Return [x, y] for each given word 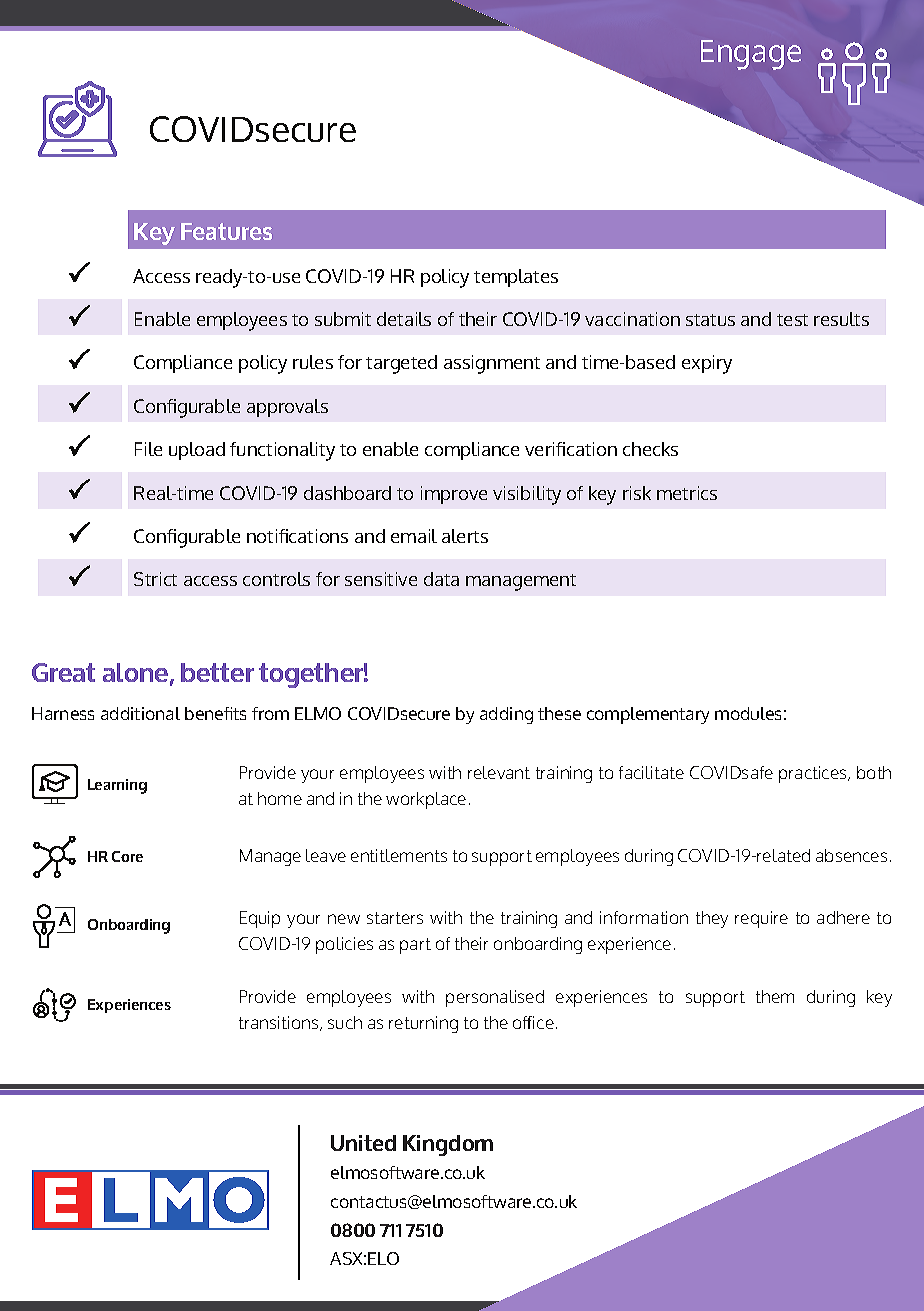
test [792, 320]
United [363, 1143]
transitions [280, 1023]
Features [226, 231]
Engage [751, 55]
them [775, 996]
